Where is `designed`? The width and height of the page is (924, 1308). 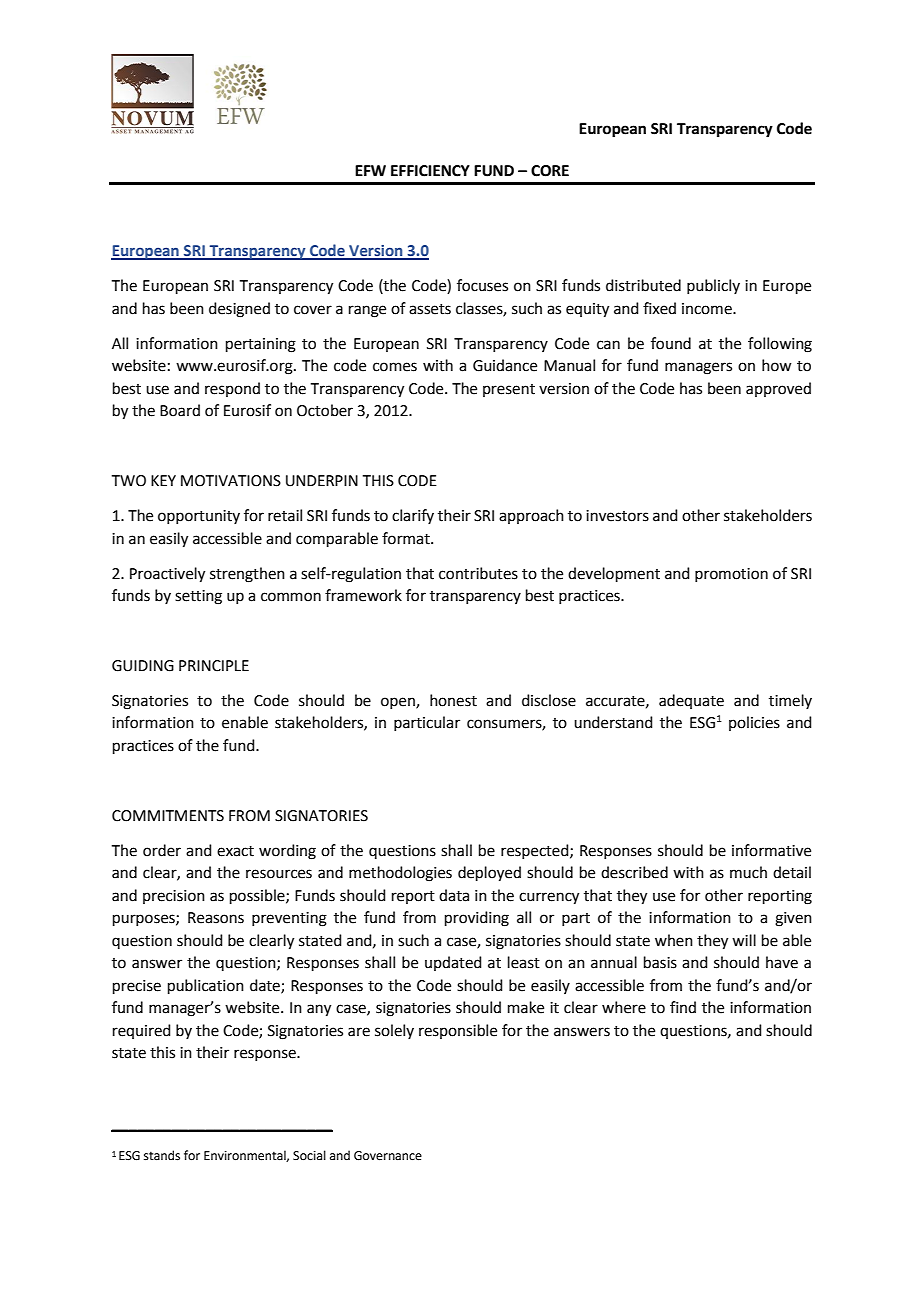 designed is located at coordinates (239, 310).
